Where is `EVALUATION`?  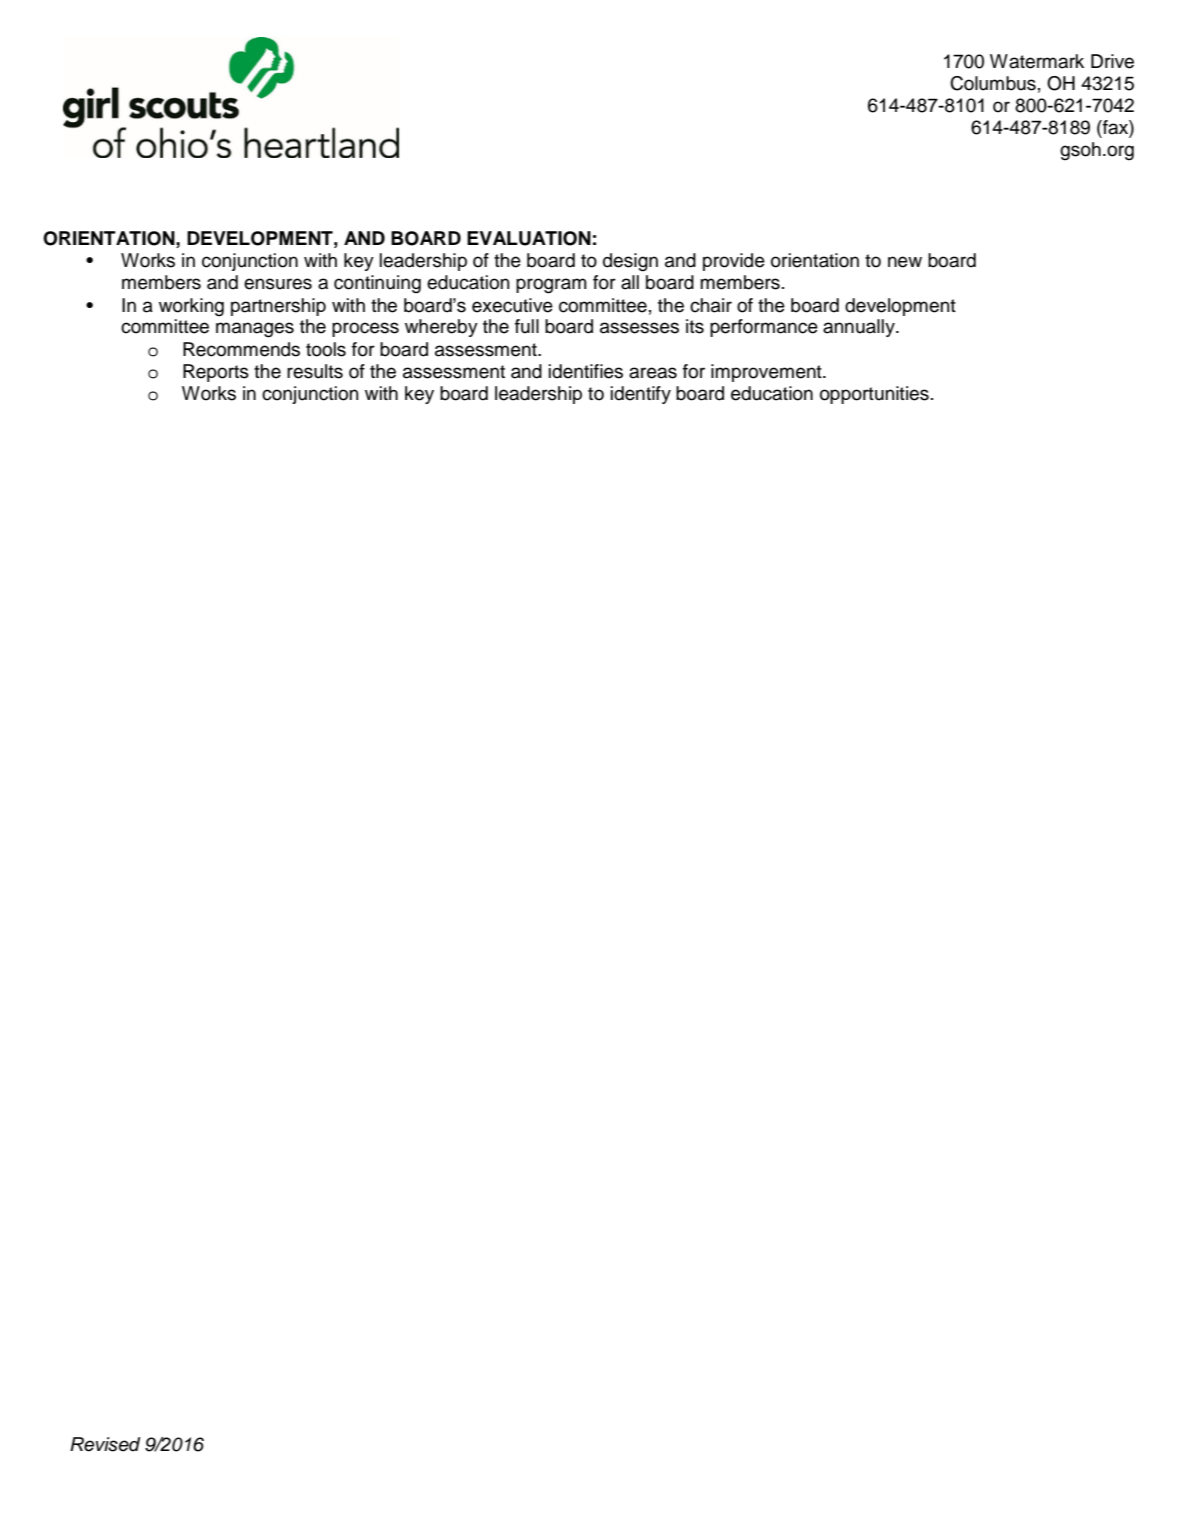
EVALUATION is located at coordinates (529, 238).
